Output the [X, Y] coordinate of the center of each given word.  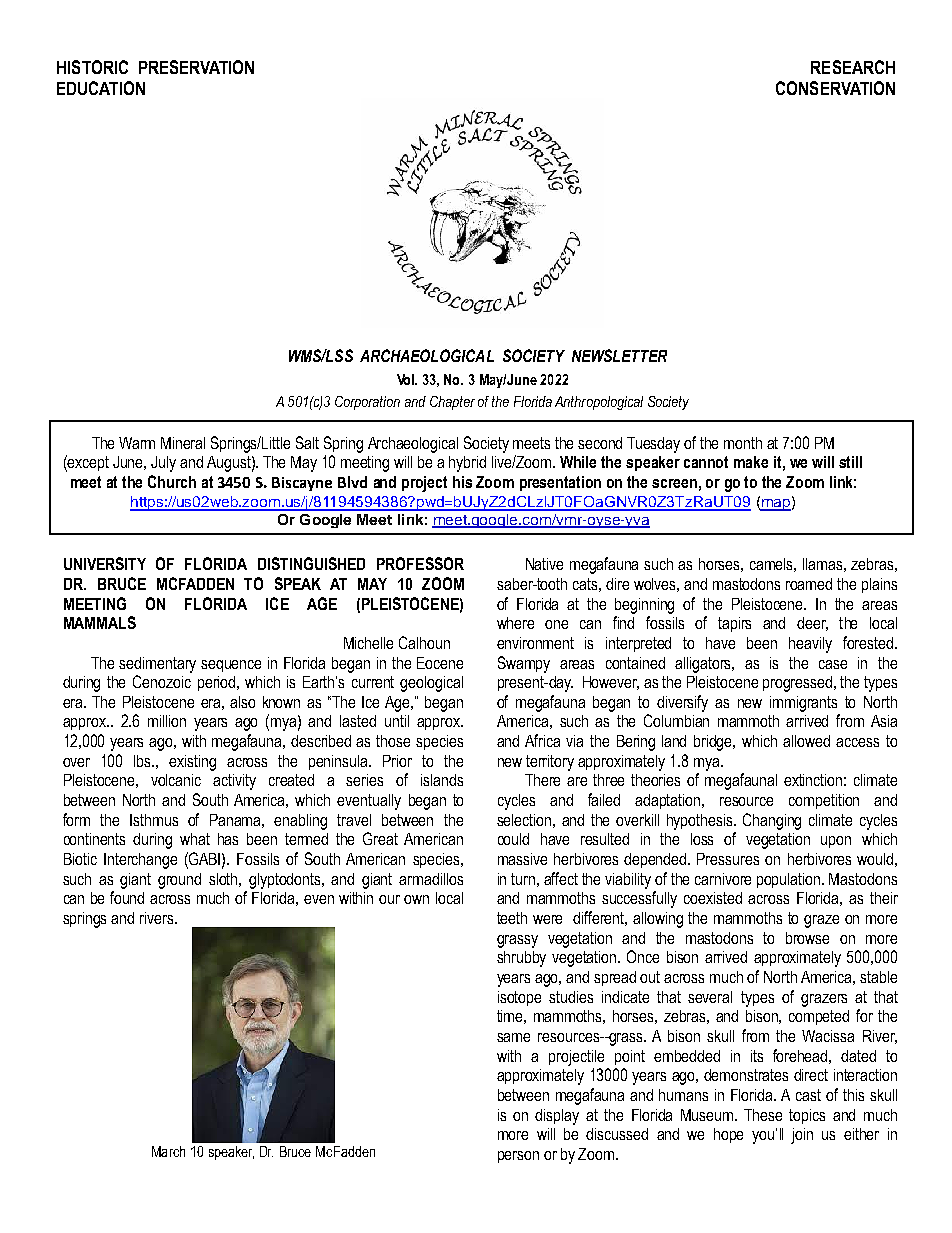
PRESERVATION [196, 67]
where [515, 623]
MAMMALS [100, 622]
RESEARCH [853, 67]
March [168, 1151]
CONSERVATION [835, 88]
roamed [809, 584]
